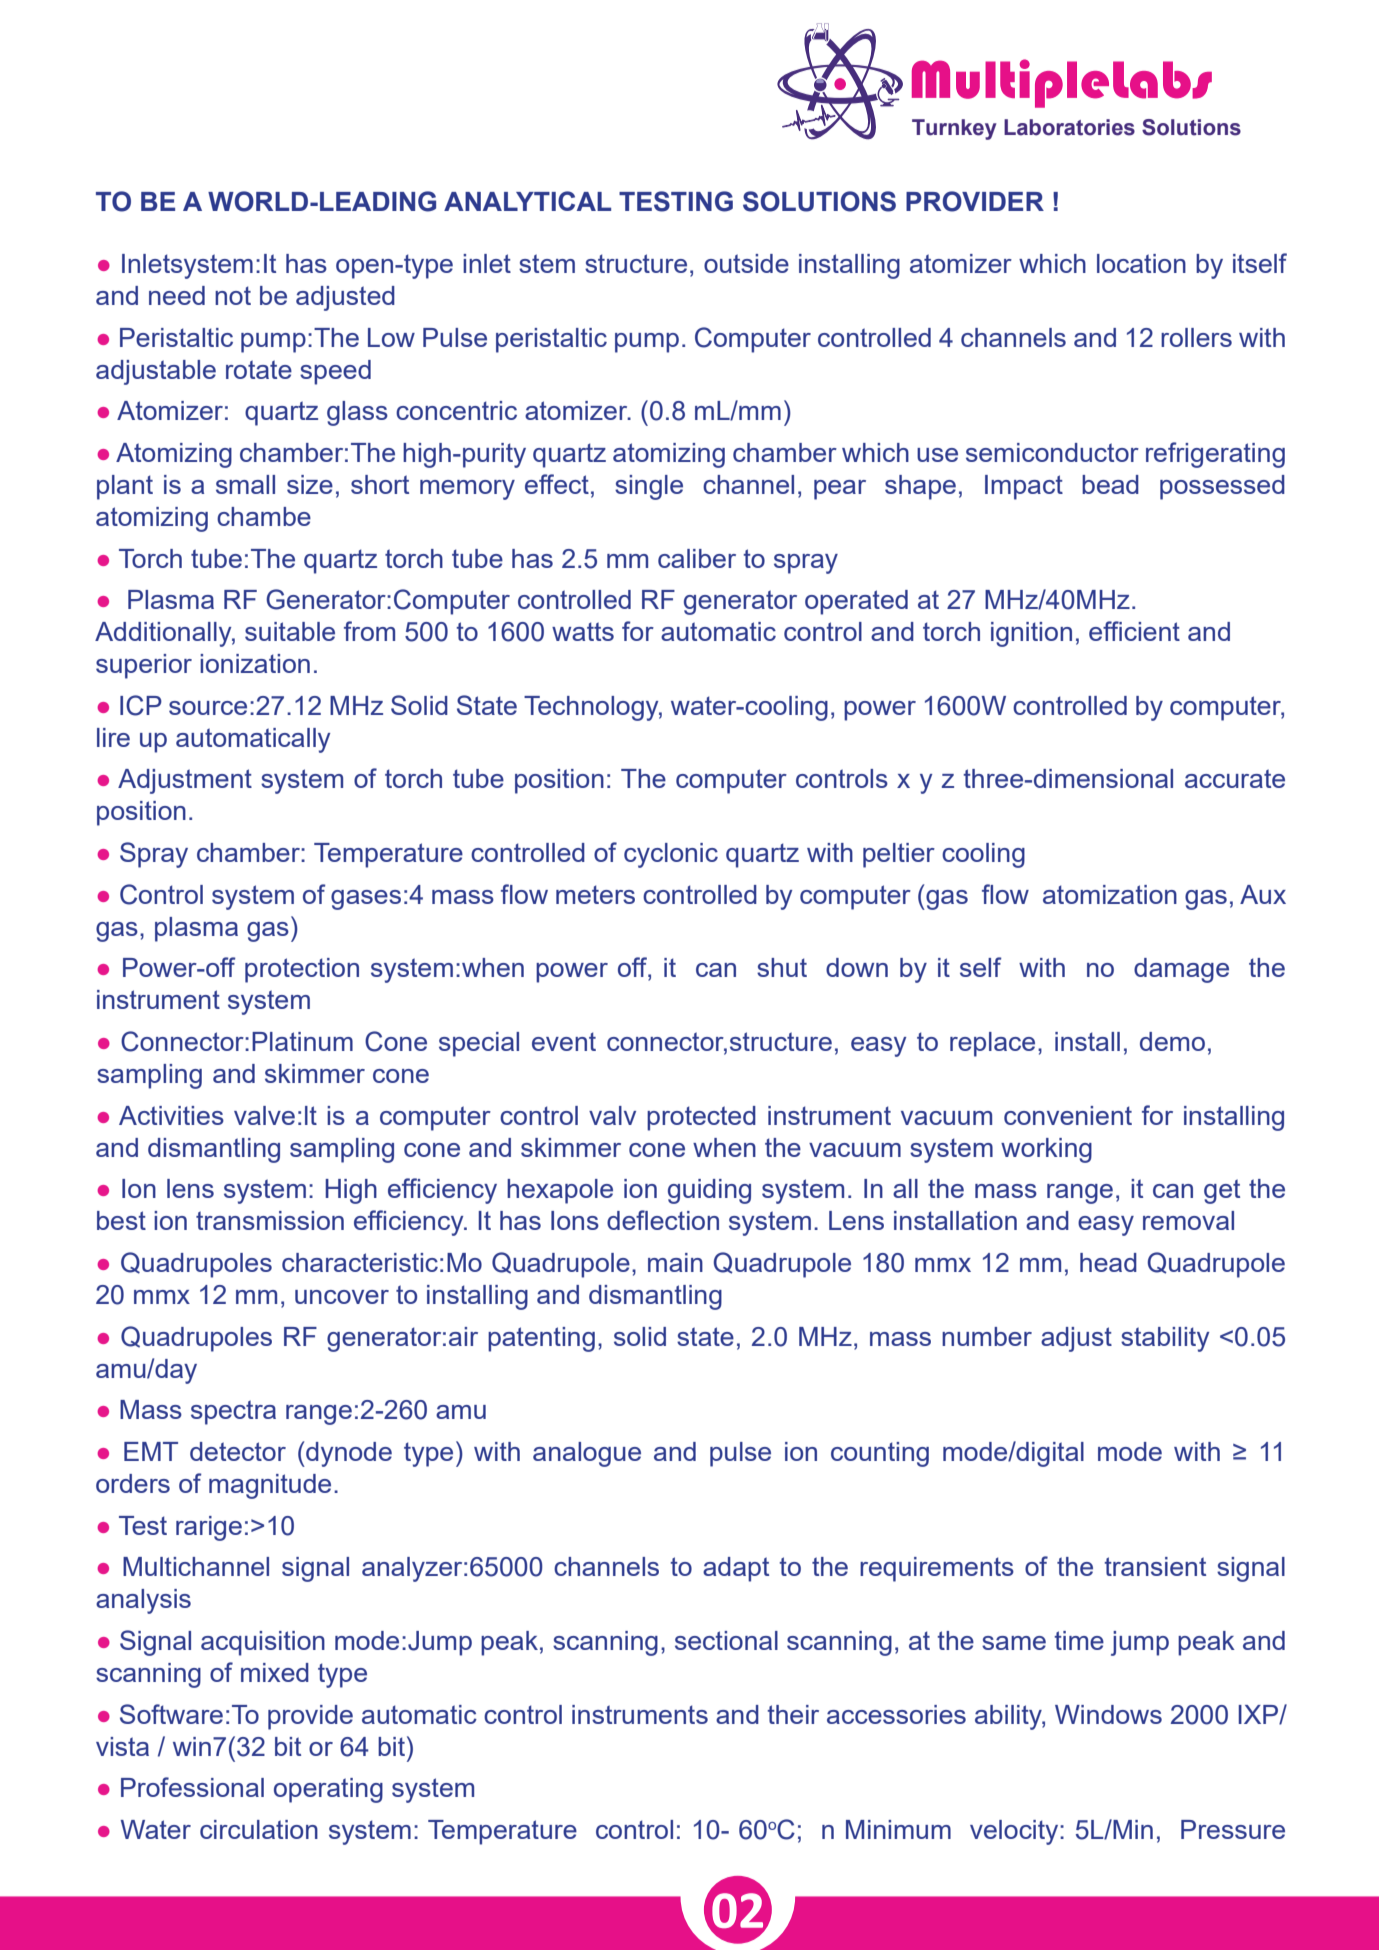 Image resolution: width=1379 pixels, height=1950 pixels. I want to click on outside, so click(746, 263).
